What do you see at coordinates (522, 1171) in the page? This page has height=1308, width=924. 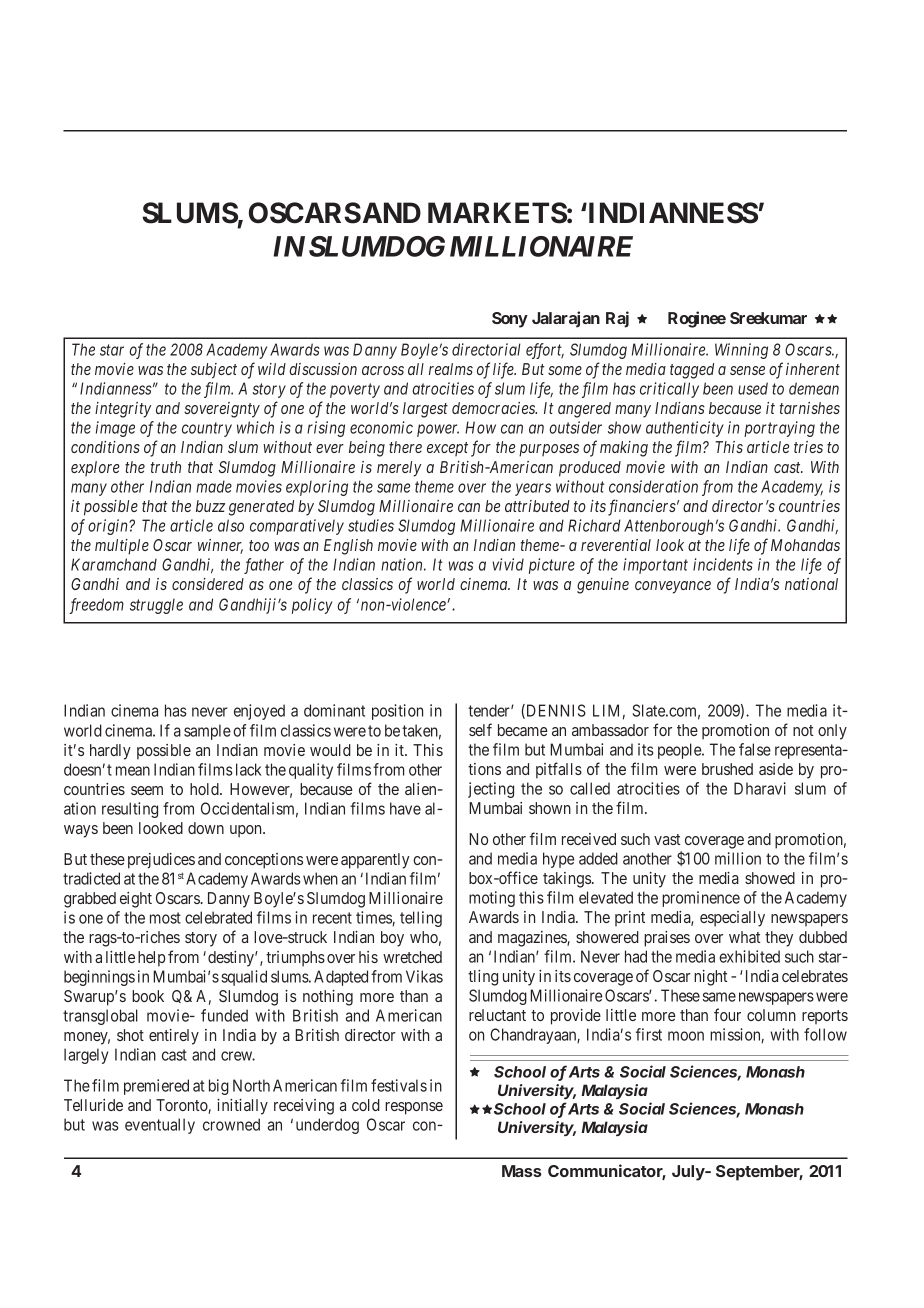 I see `Mass` at bounding box center [522, 1171].
